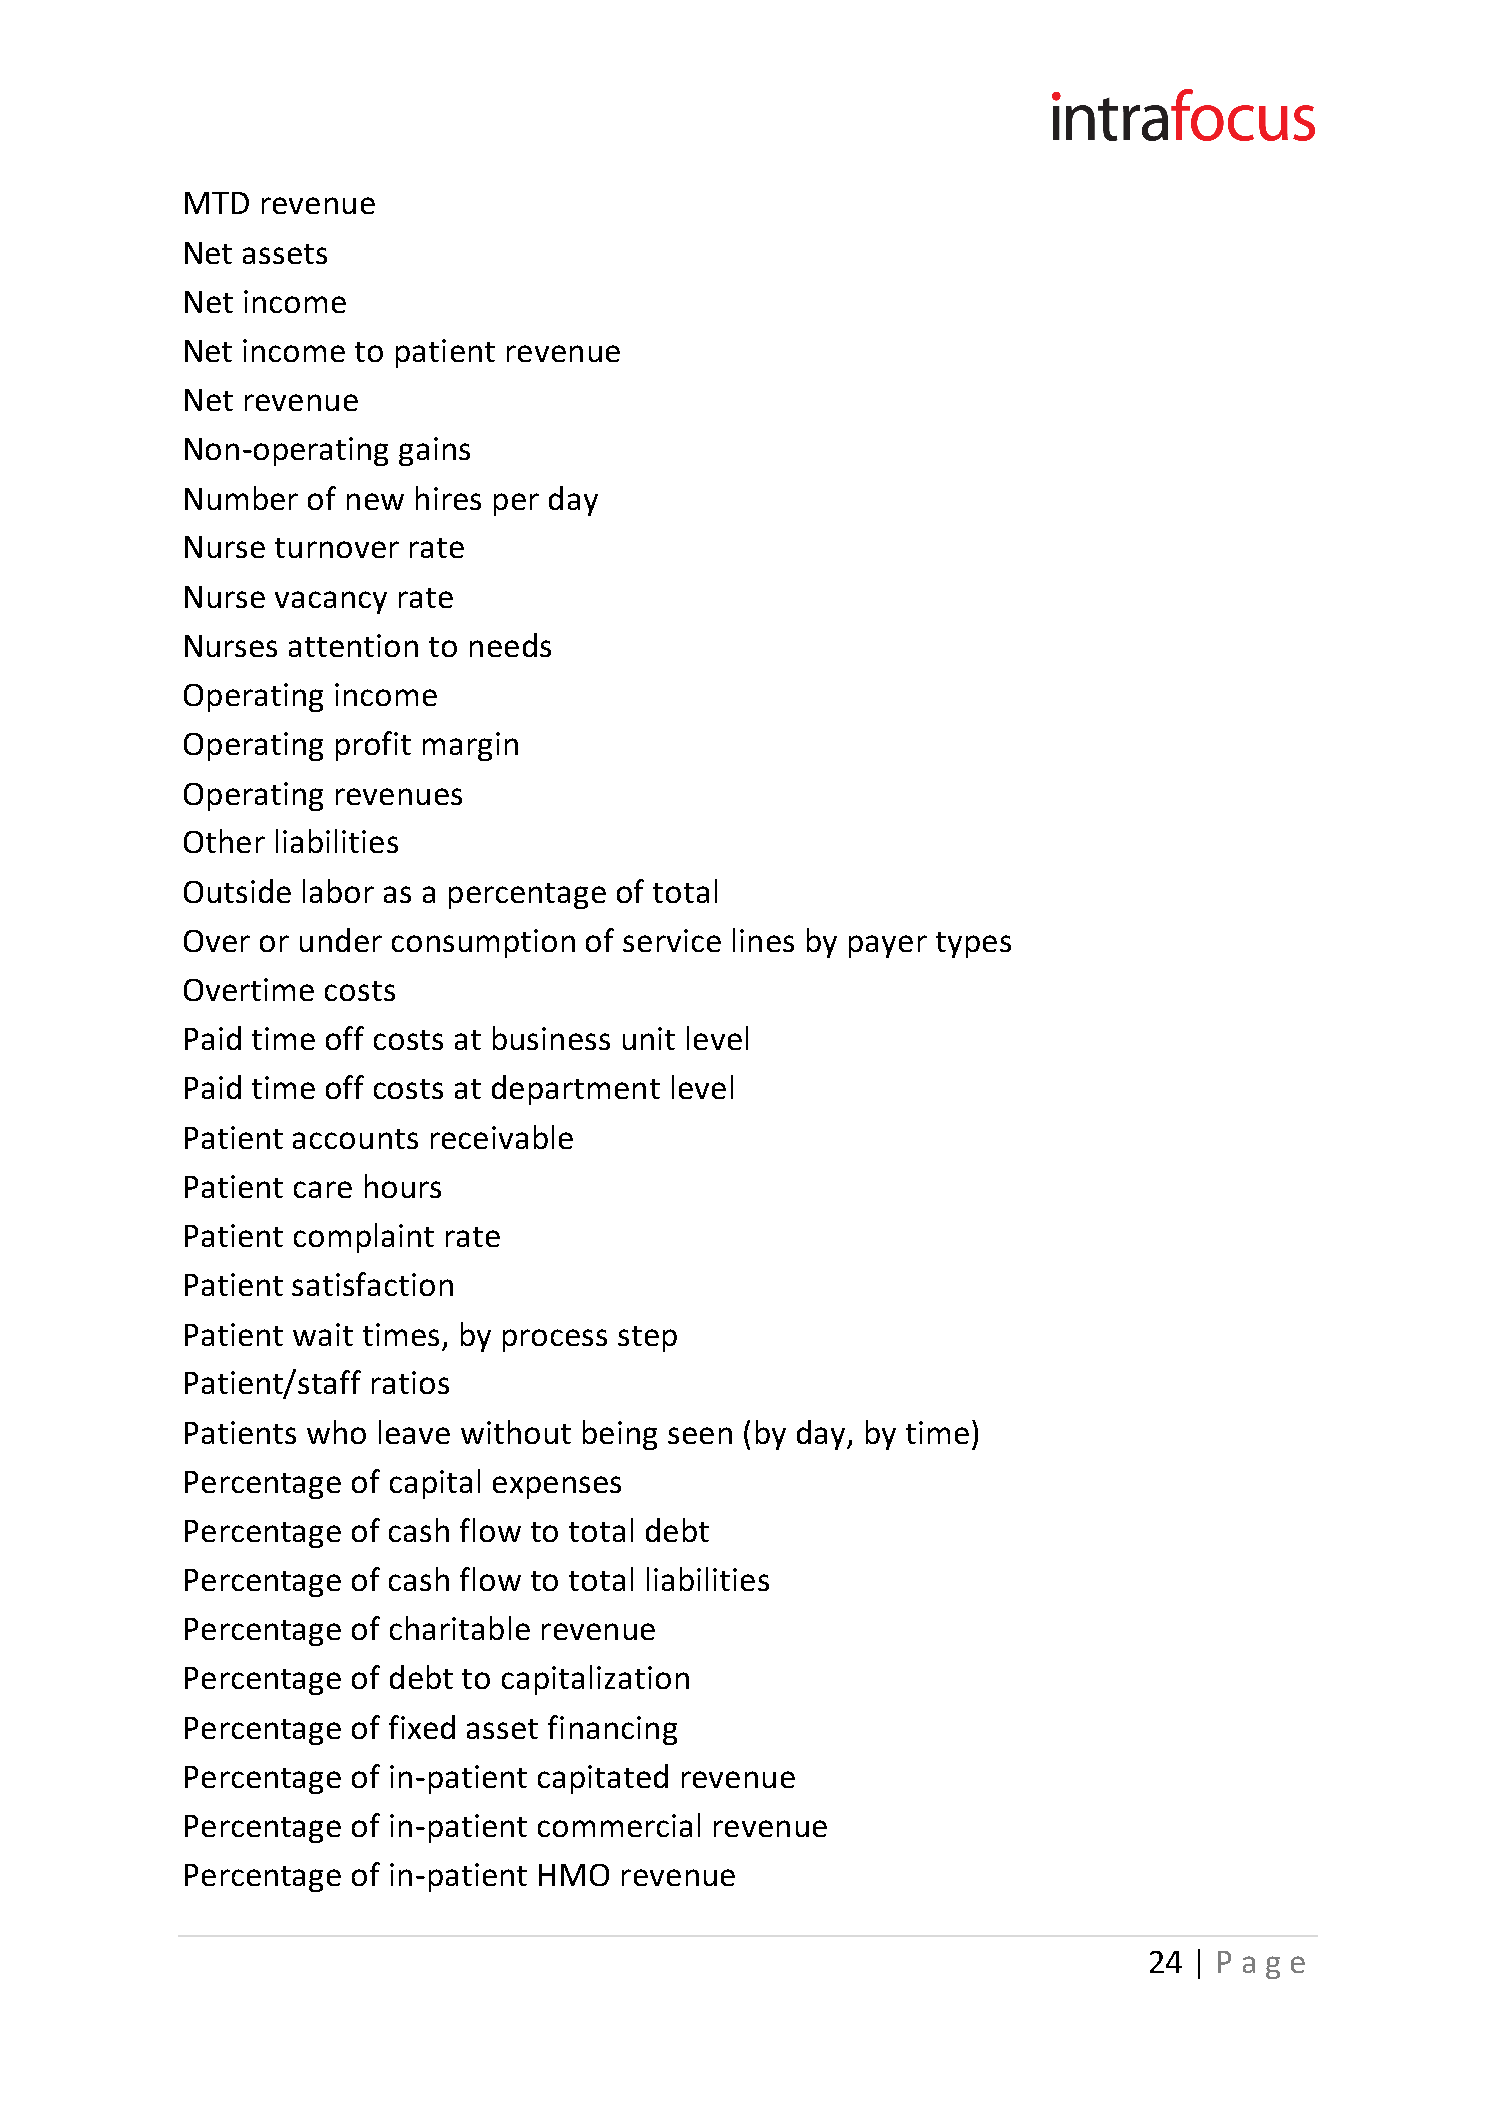 The height and width of the screenshot is (2113, 1493). What do you see at coordinates (217, 203) in the screenshot?
I see `MTD` at bounding box center [217, 203].
